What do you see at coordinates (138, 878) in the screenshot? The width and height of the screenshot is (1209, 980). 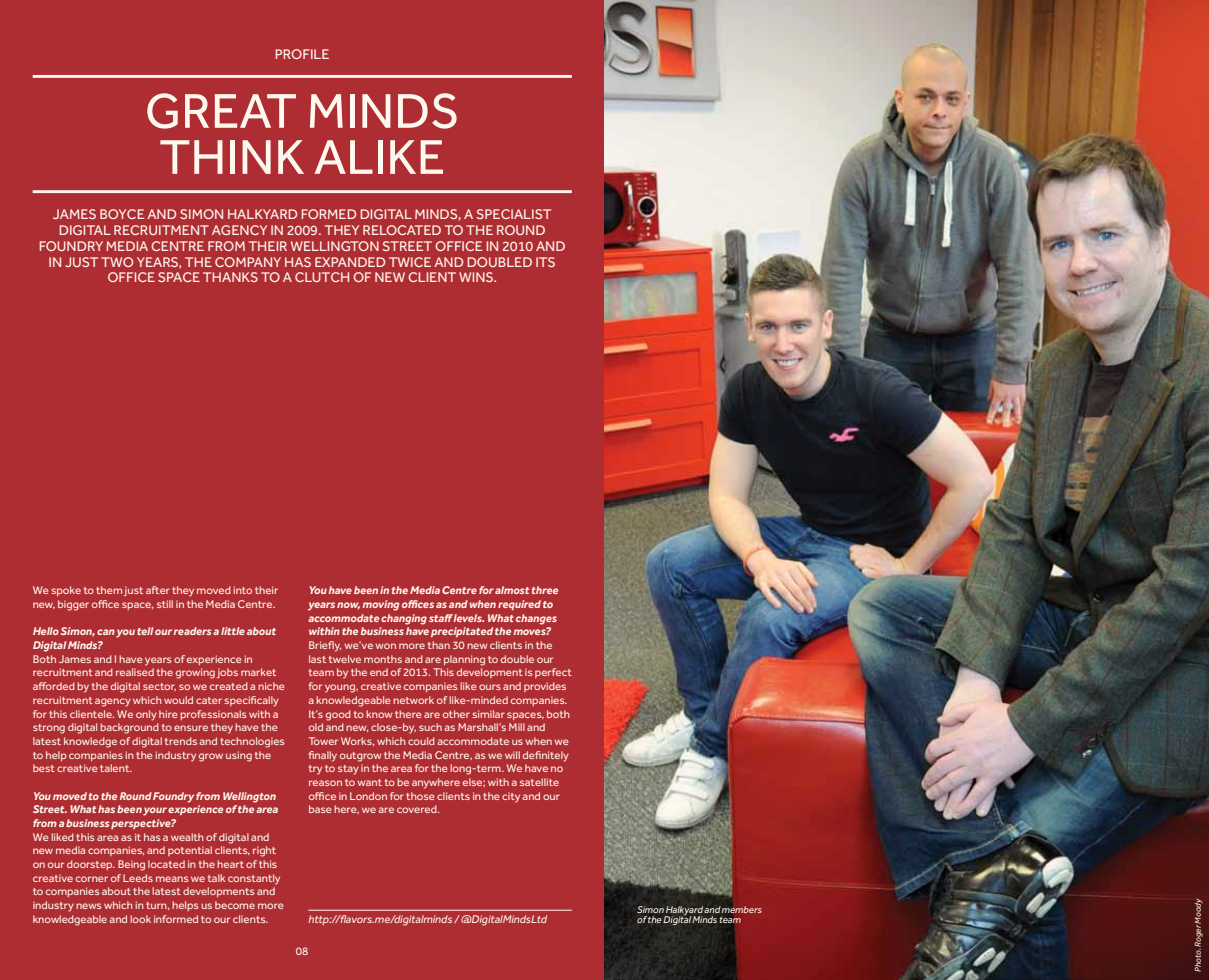 I see `Leeds` at bounding box center [138, 878].
